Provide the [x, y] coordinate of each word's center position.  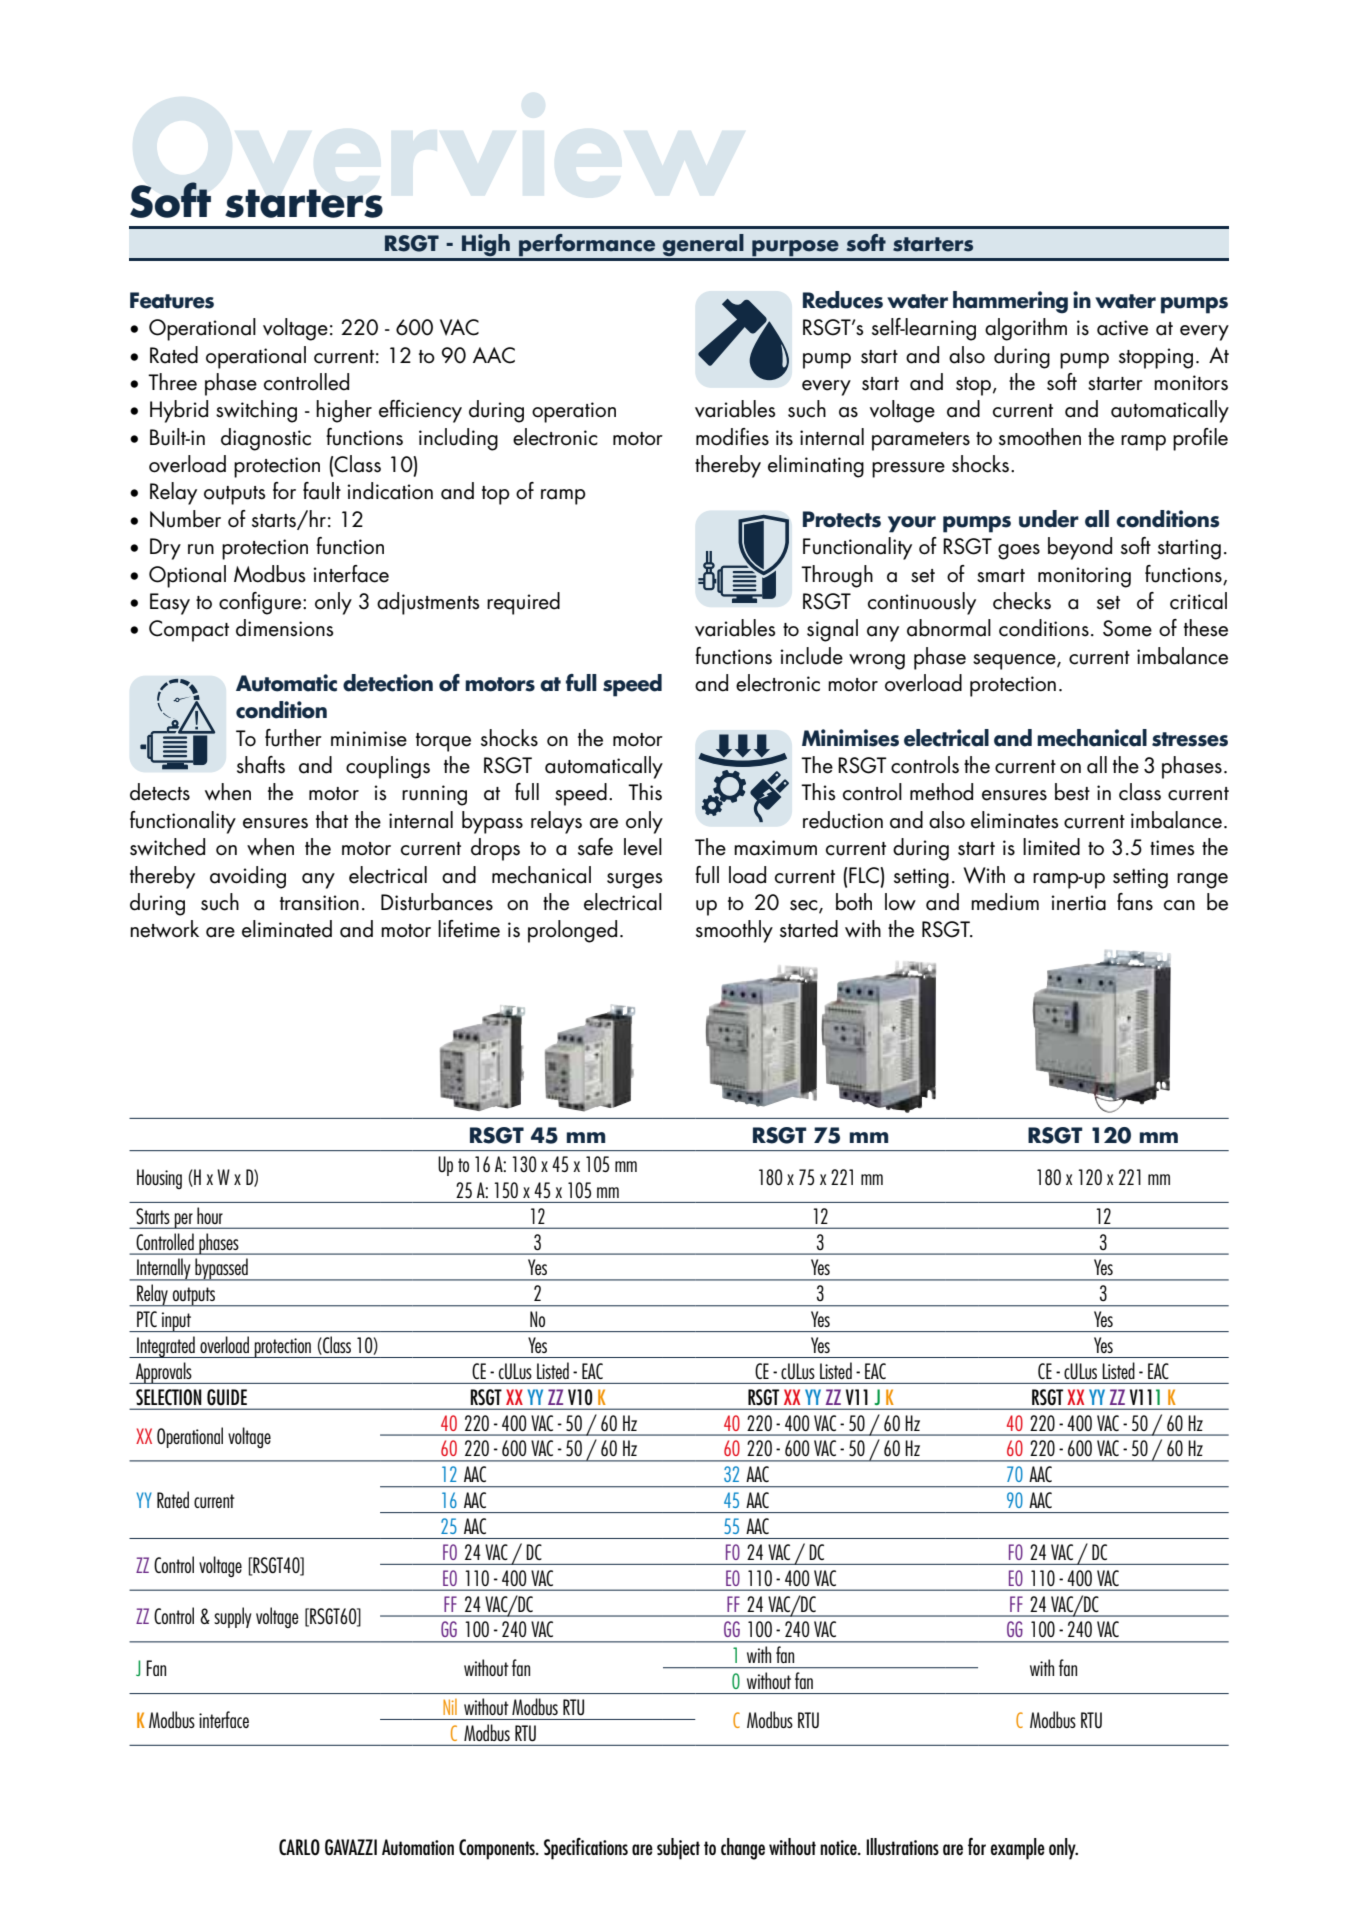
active [1122, 328]
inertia [1078, 903]
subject [678, 1849]
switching [256, 411]
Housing [159, 1179]
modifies [732, 437]
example [1018, 1849]
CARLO [299, 1847]
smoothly [734, 931]
